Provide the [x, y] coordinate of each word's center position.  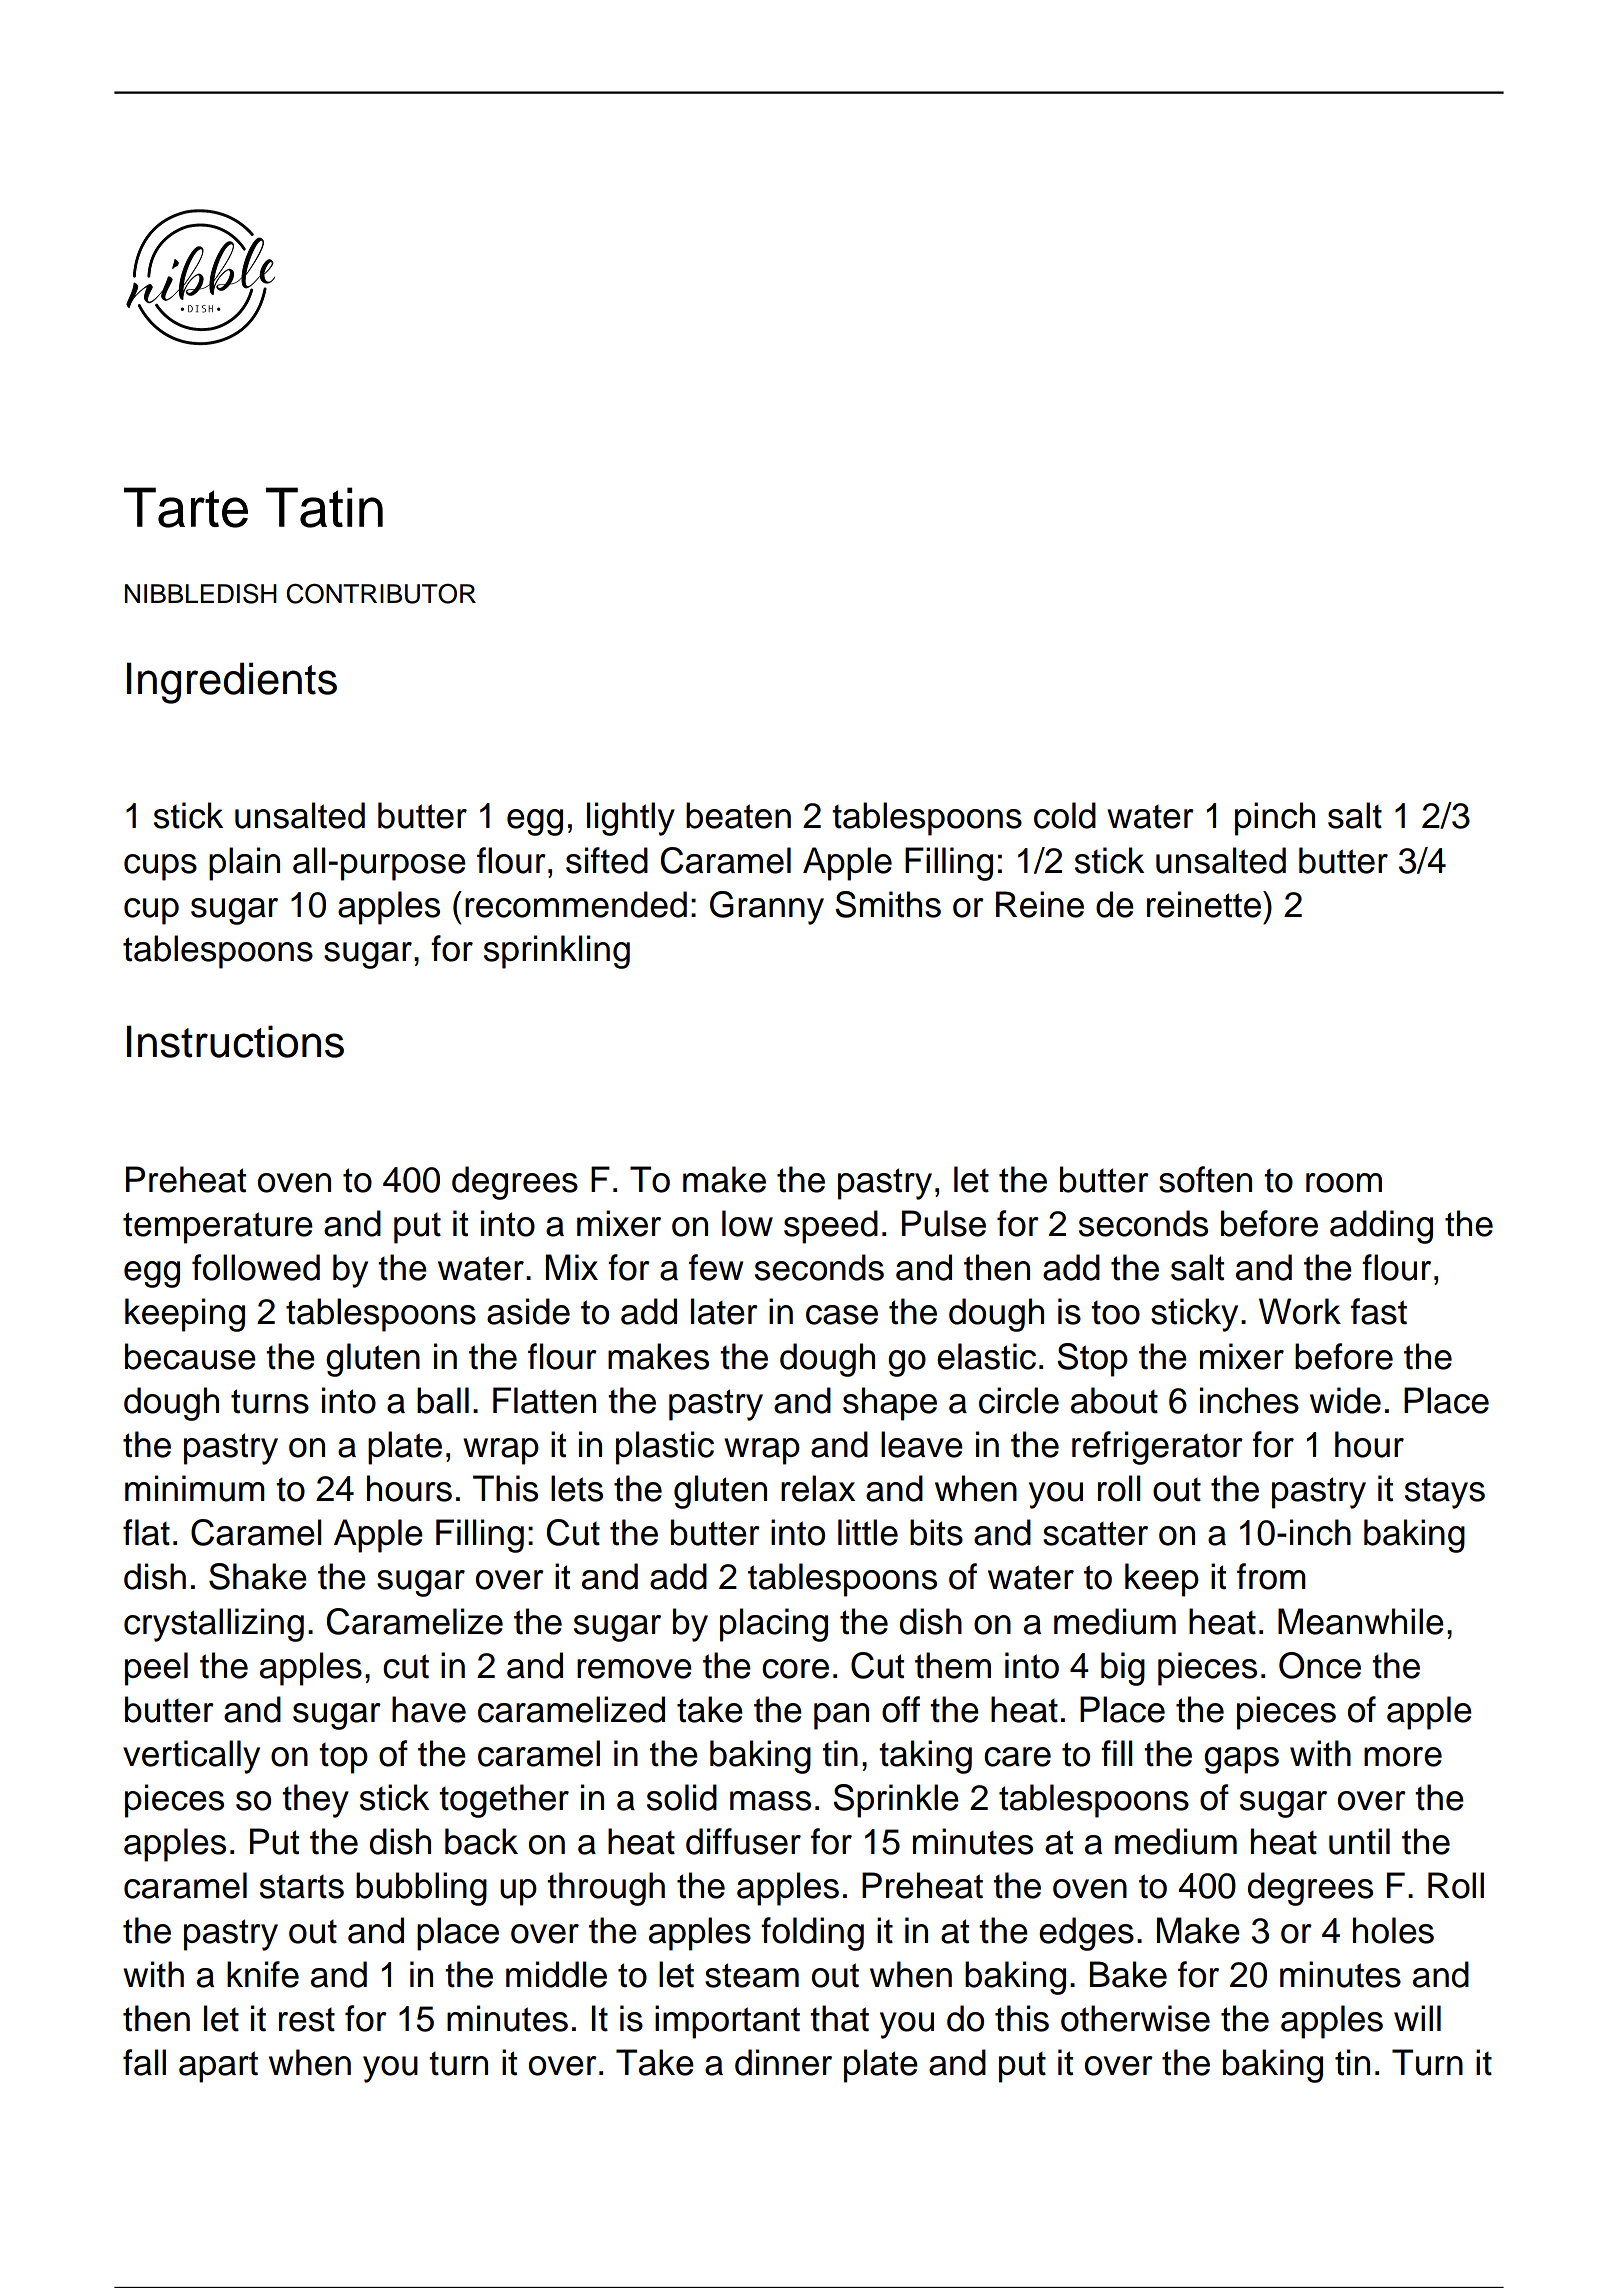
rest [307, 2019]
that [839, 2018]
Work [1300, 1311]
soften [1205, 1179]
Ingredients [232, 683]
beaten [738, 815]
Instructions [235, 1041]
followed [256, 1267]
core [795, 1669]
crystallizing [214, 1625]
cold [1065, 815]
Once [1320, 1665]
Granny [767, 908]
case [842, 1315]
